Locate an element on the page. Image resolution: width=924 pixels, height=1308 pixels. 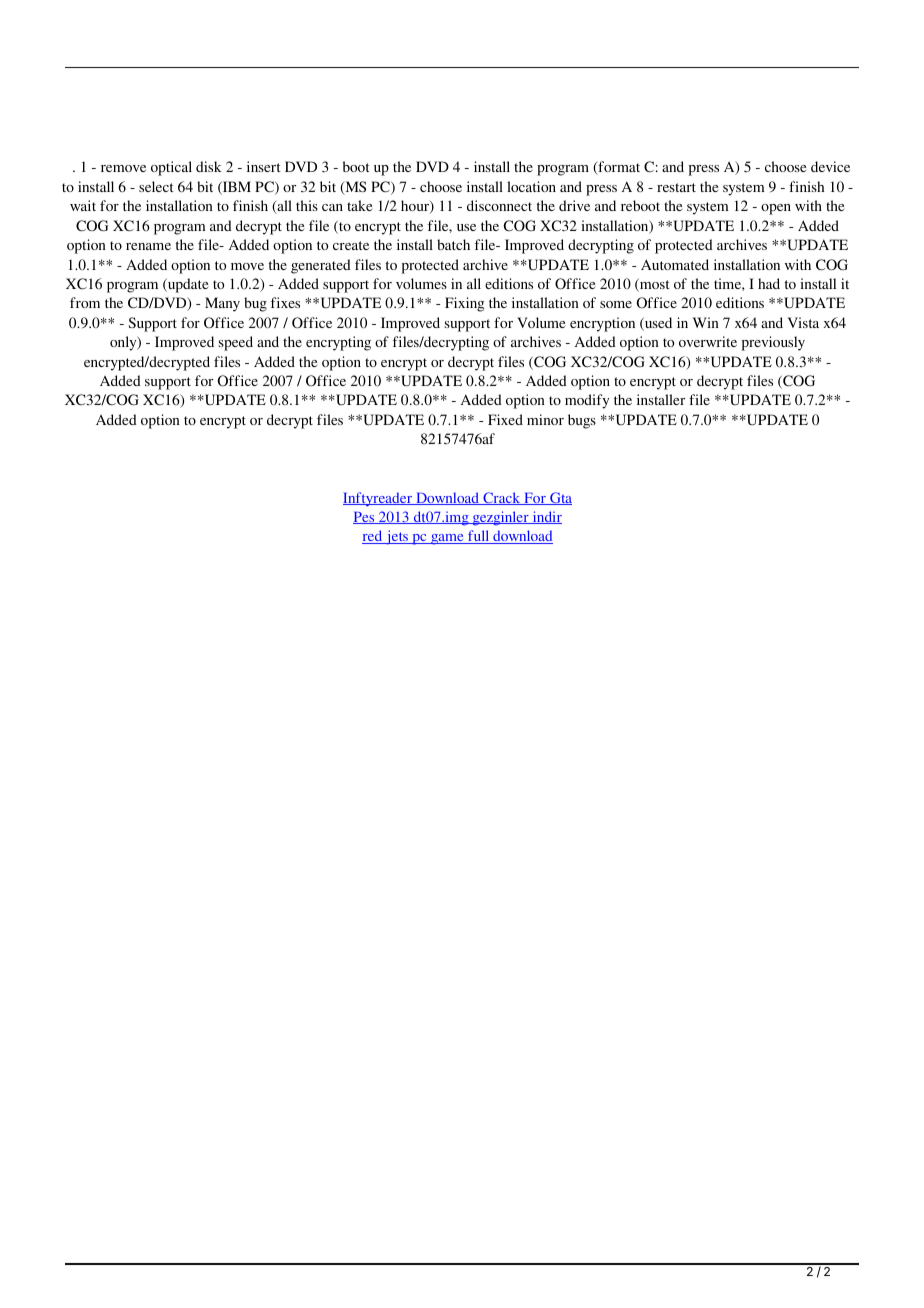
location is located at coordinates (531, 186).
